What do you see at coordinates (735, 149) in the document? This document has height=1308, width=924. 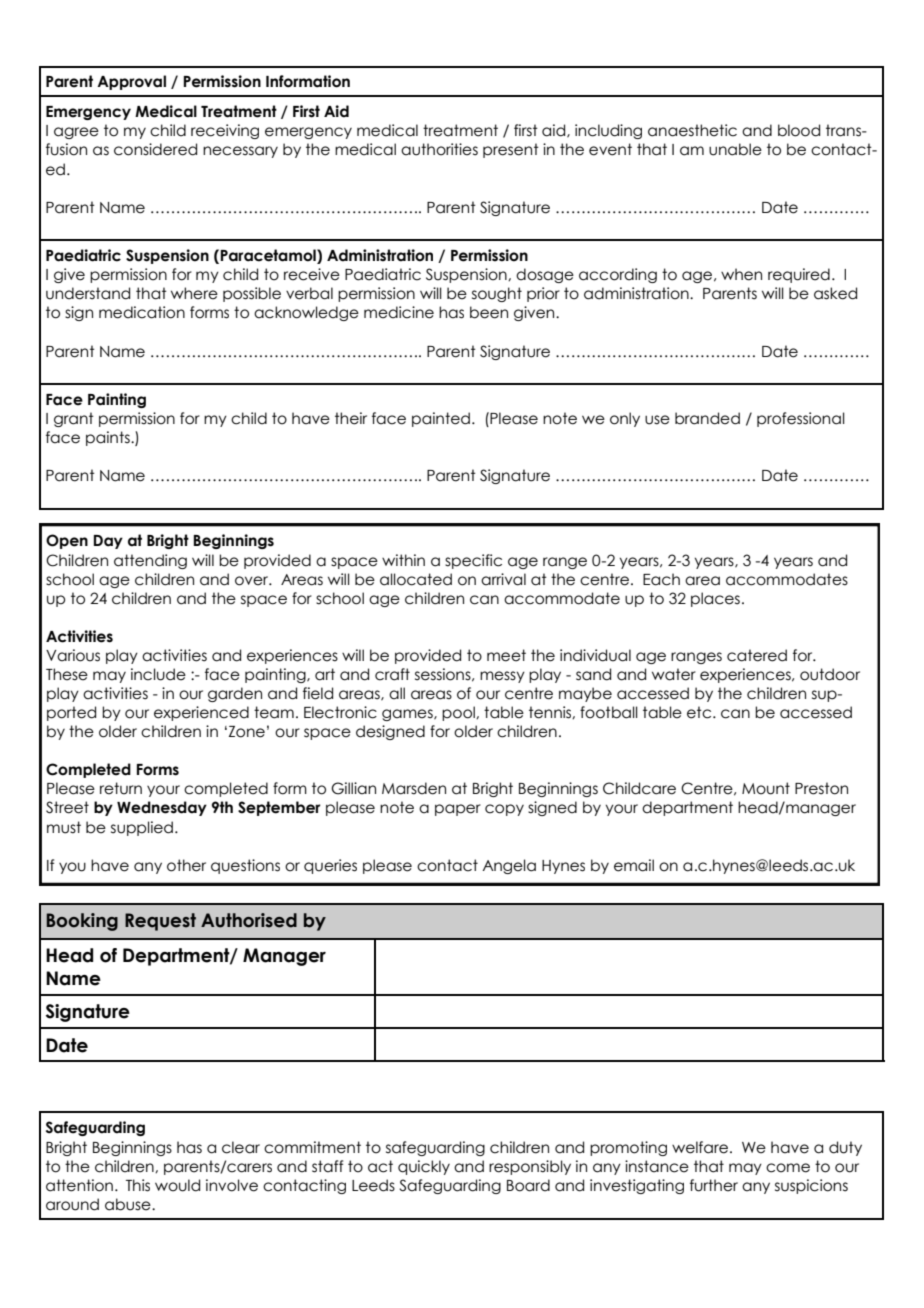 I see `unable` at bounding box center [735, 149].
